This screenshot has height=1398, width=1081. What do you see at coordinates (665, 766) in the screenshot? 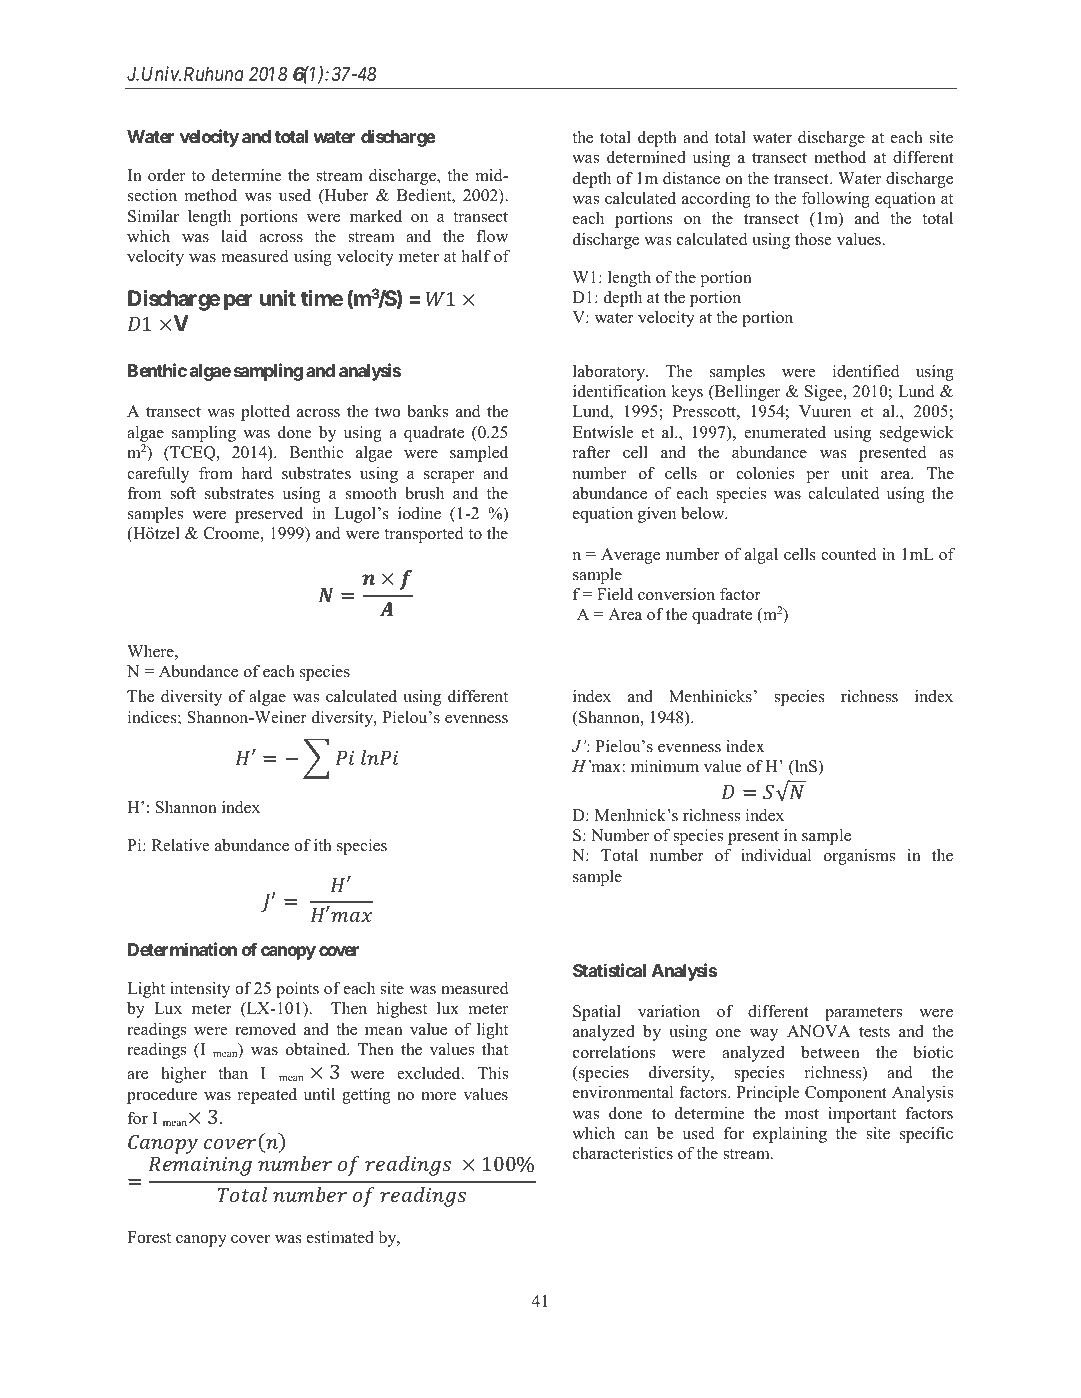
I see `minimum` at bounding box center [665, 766].
